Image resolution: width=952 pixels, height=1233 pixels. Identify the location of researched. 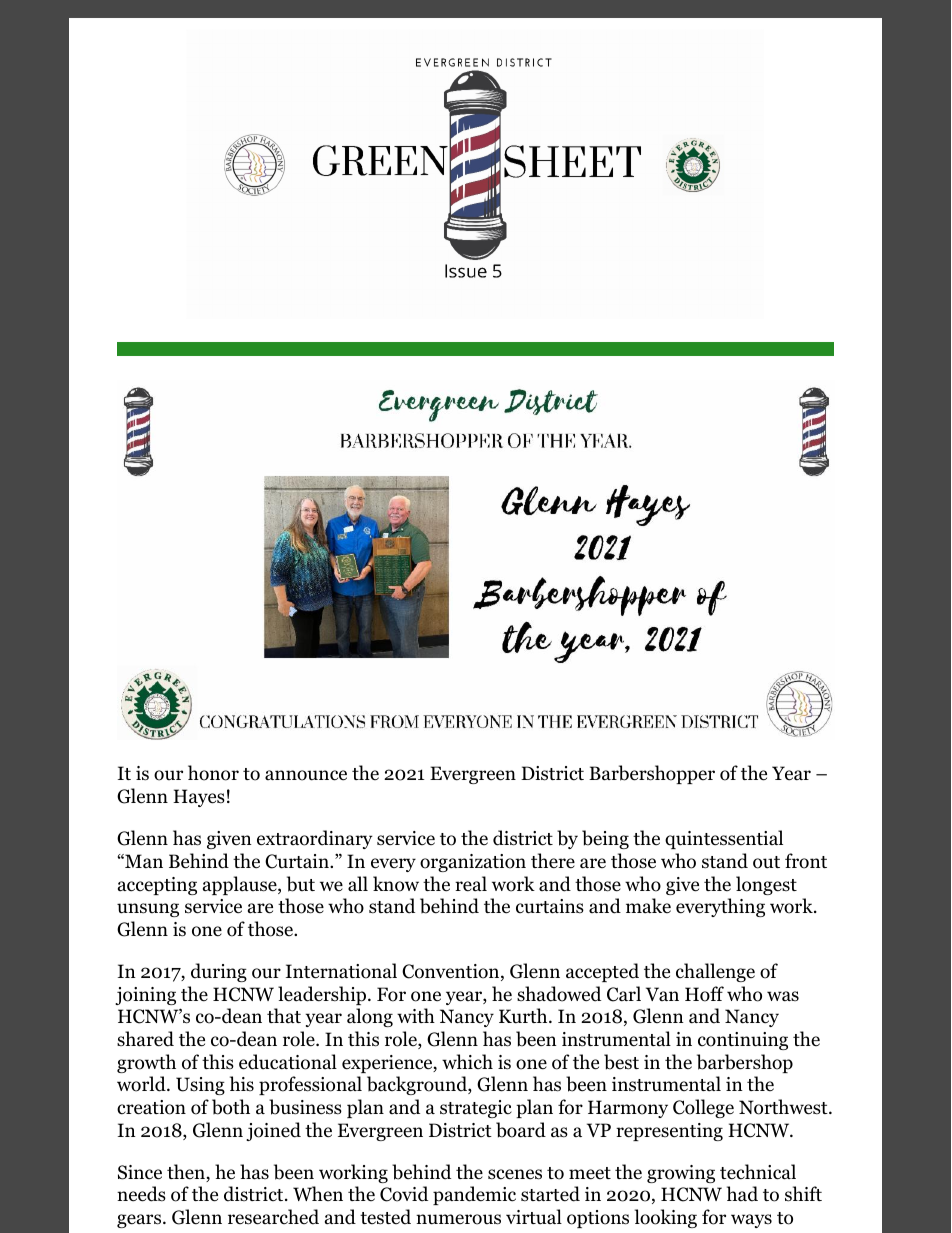
(273, 1217).
